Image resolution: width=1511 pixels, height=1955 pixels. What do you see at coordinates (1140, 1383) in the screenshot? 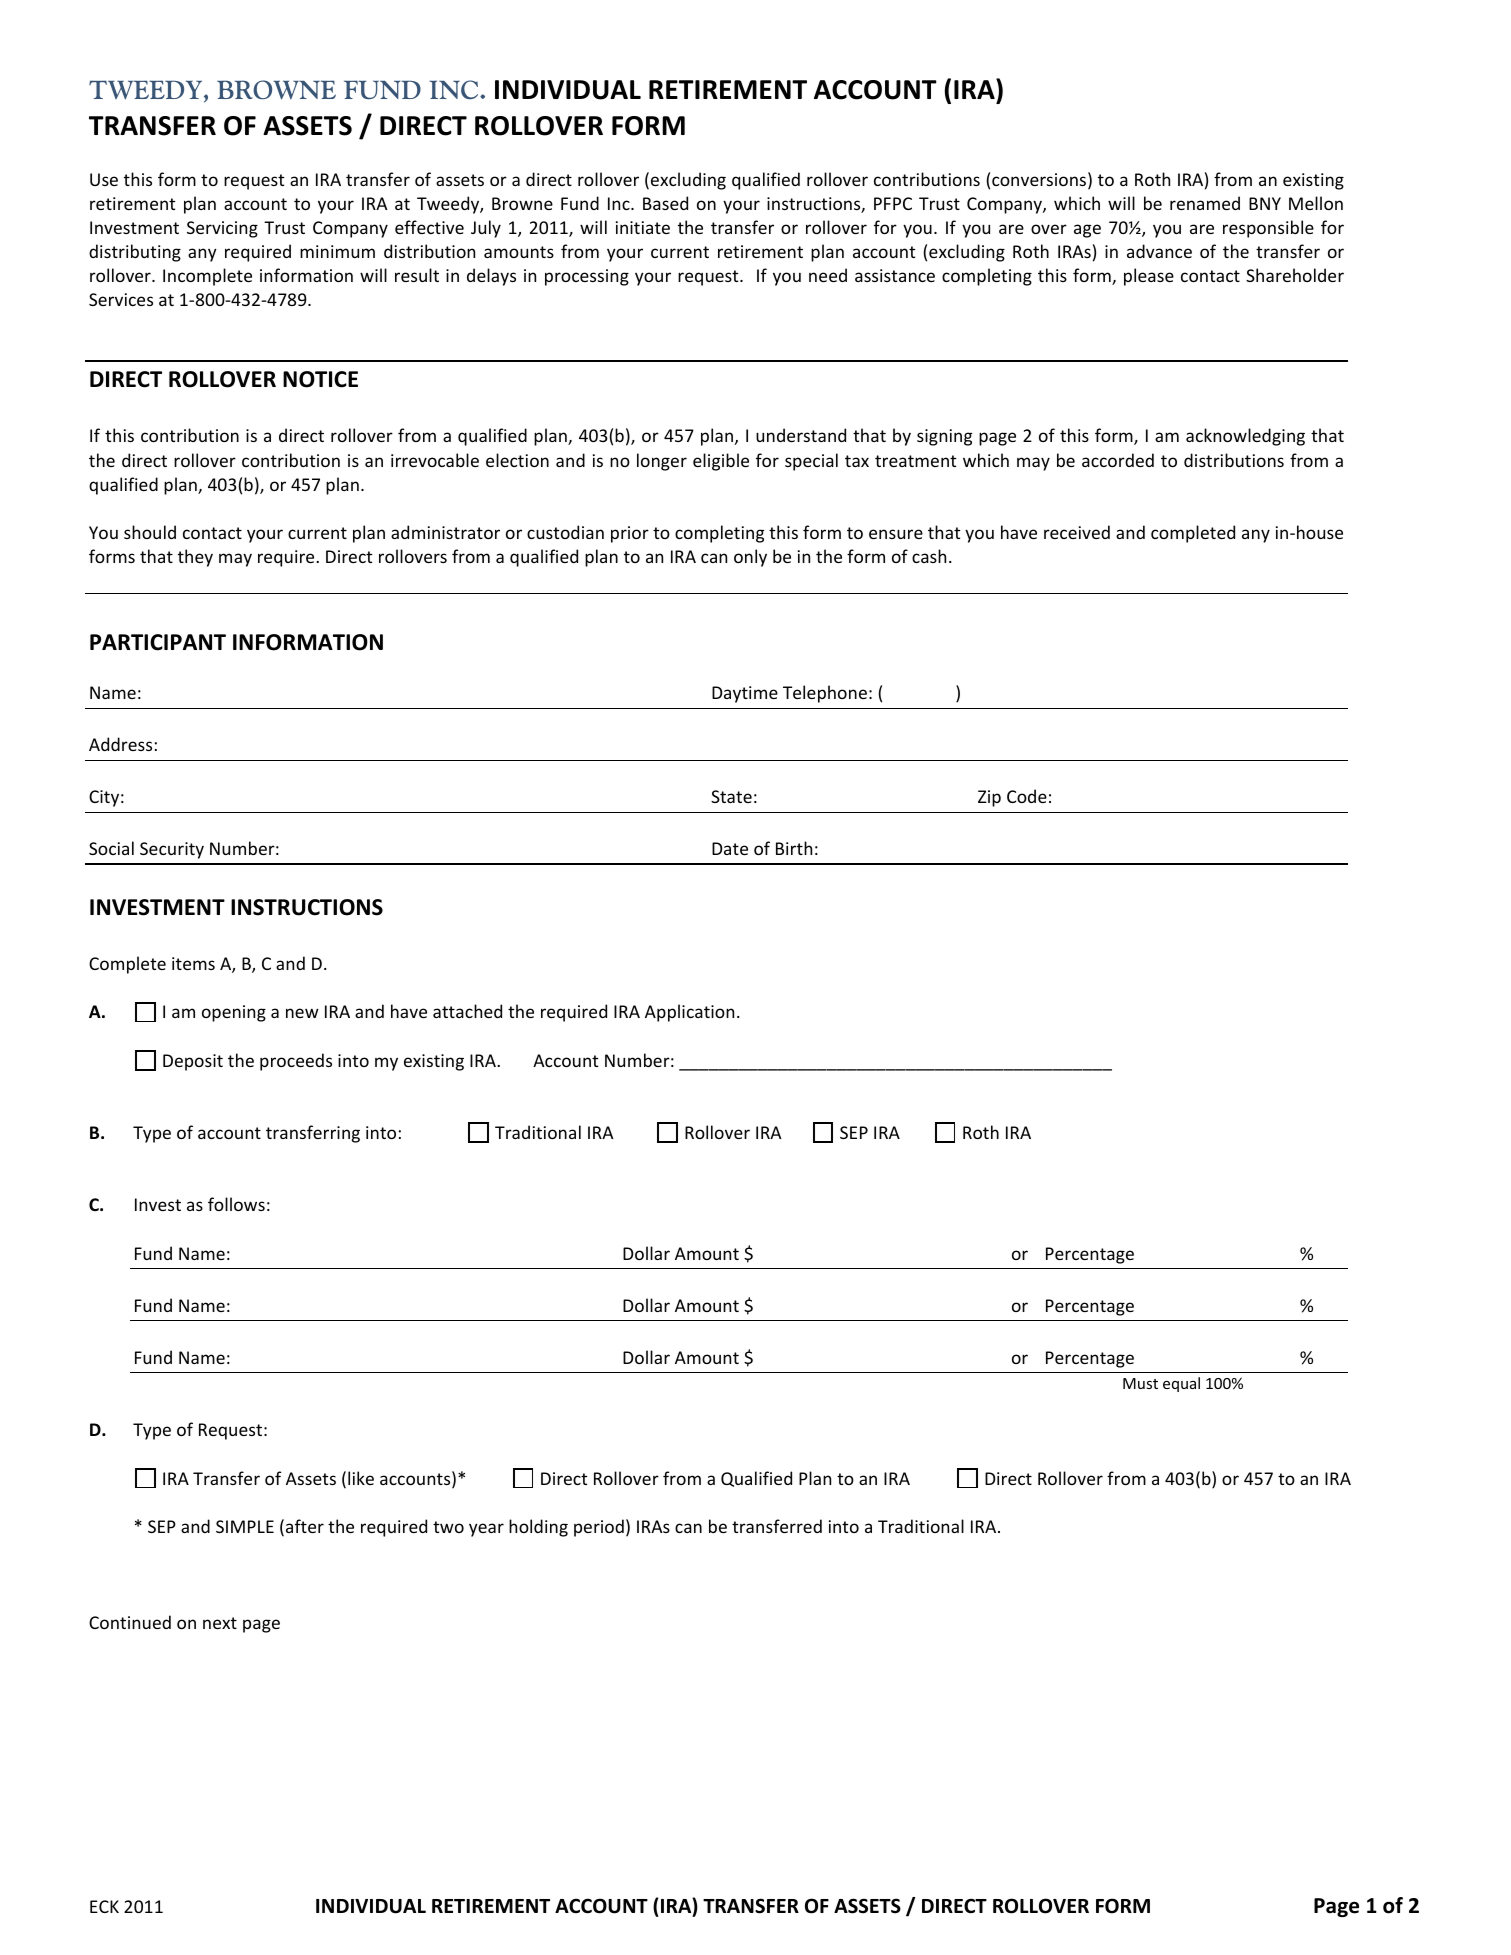
I see `Must` at bounding box center [1140, 1383].
